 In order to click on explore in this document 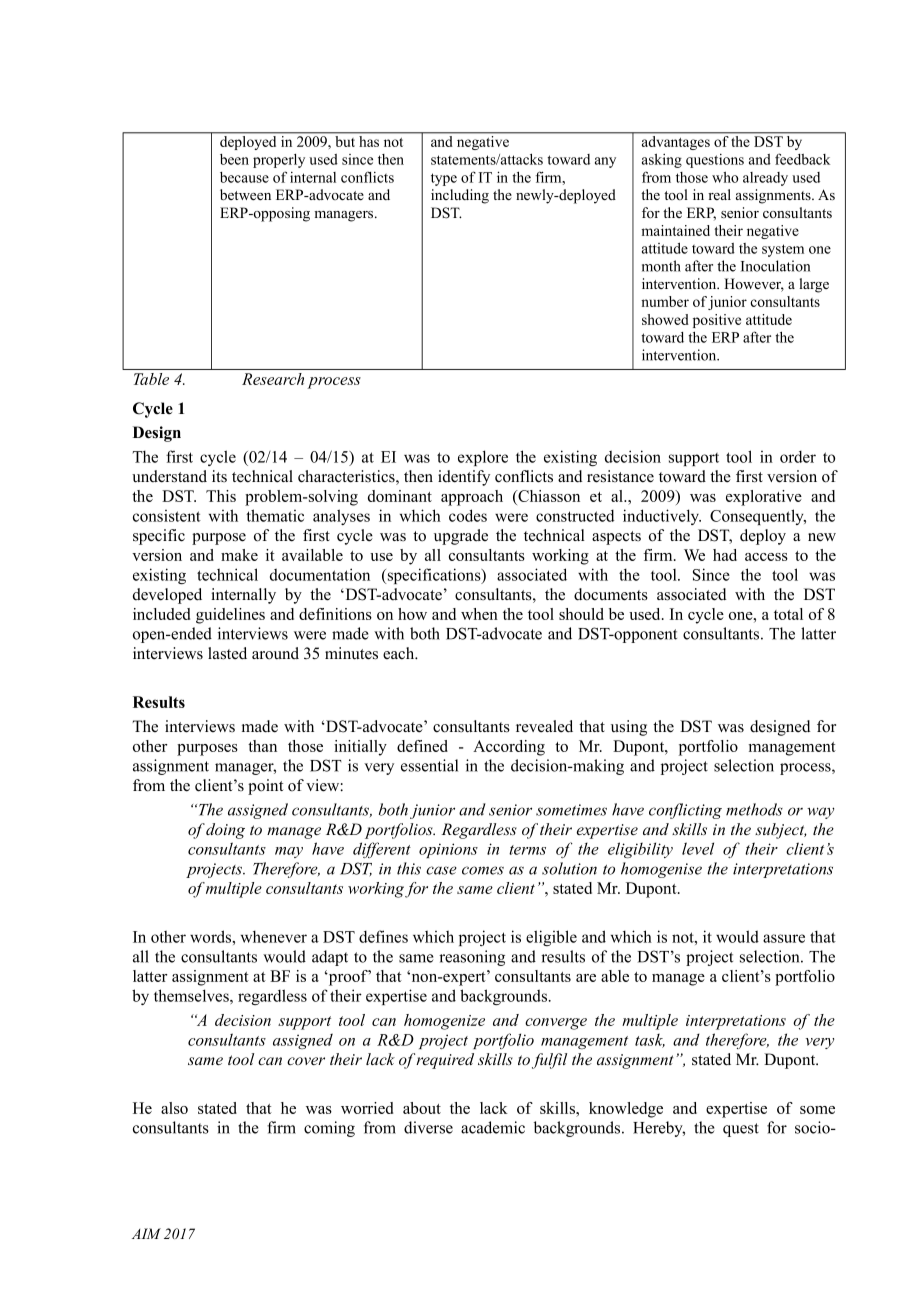, I will do `click(483, 458)`.
